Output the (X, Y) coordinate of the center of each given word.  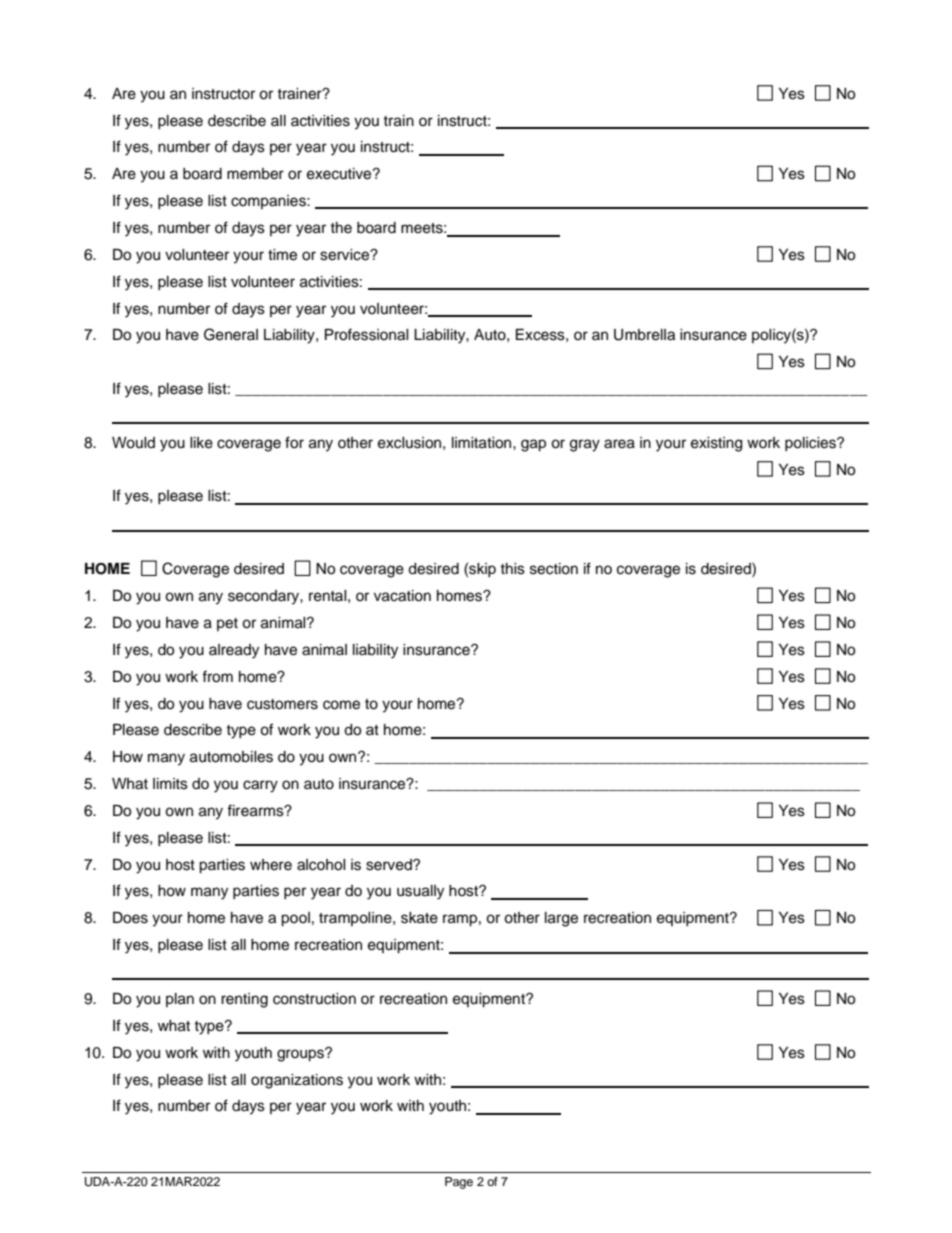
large (561, 919)
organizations (297, 1081)
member (255, 174)
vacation (402, 596)
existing (716, 444)
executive (340, 174)
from (217, 676)
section (554, 569)
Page (459, 1183)
